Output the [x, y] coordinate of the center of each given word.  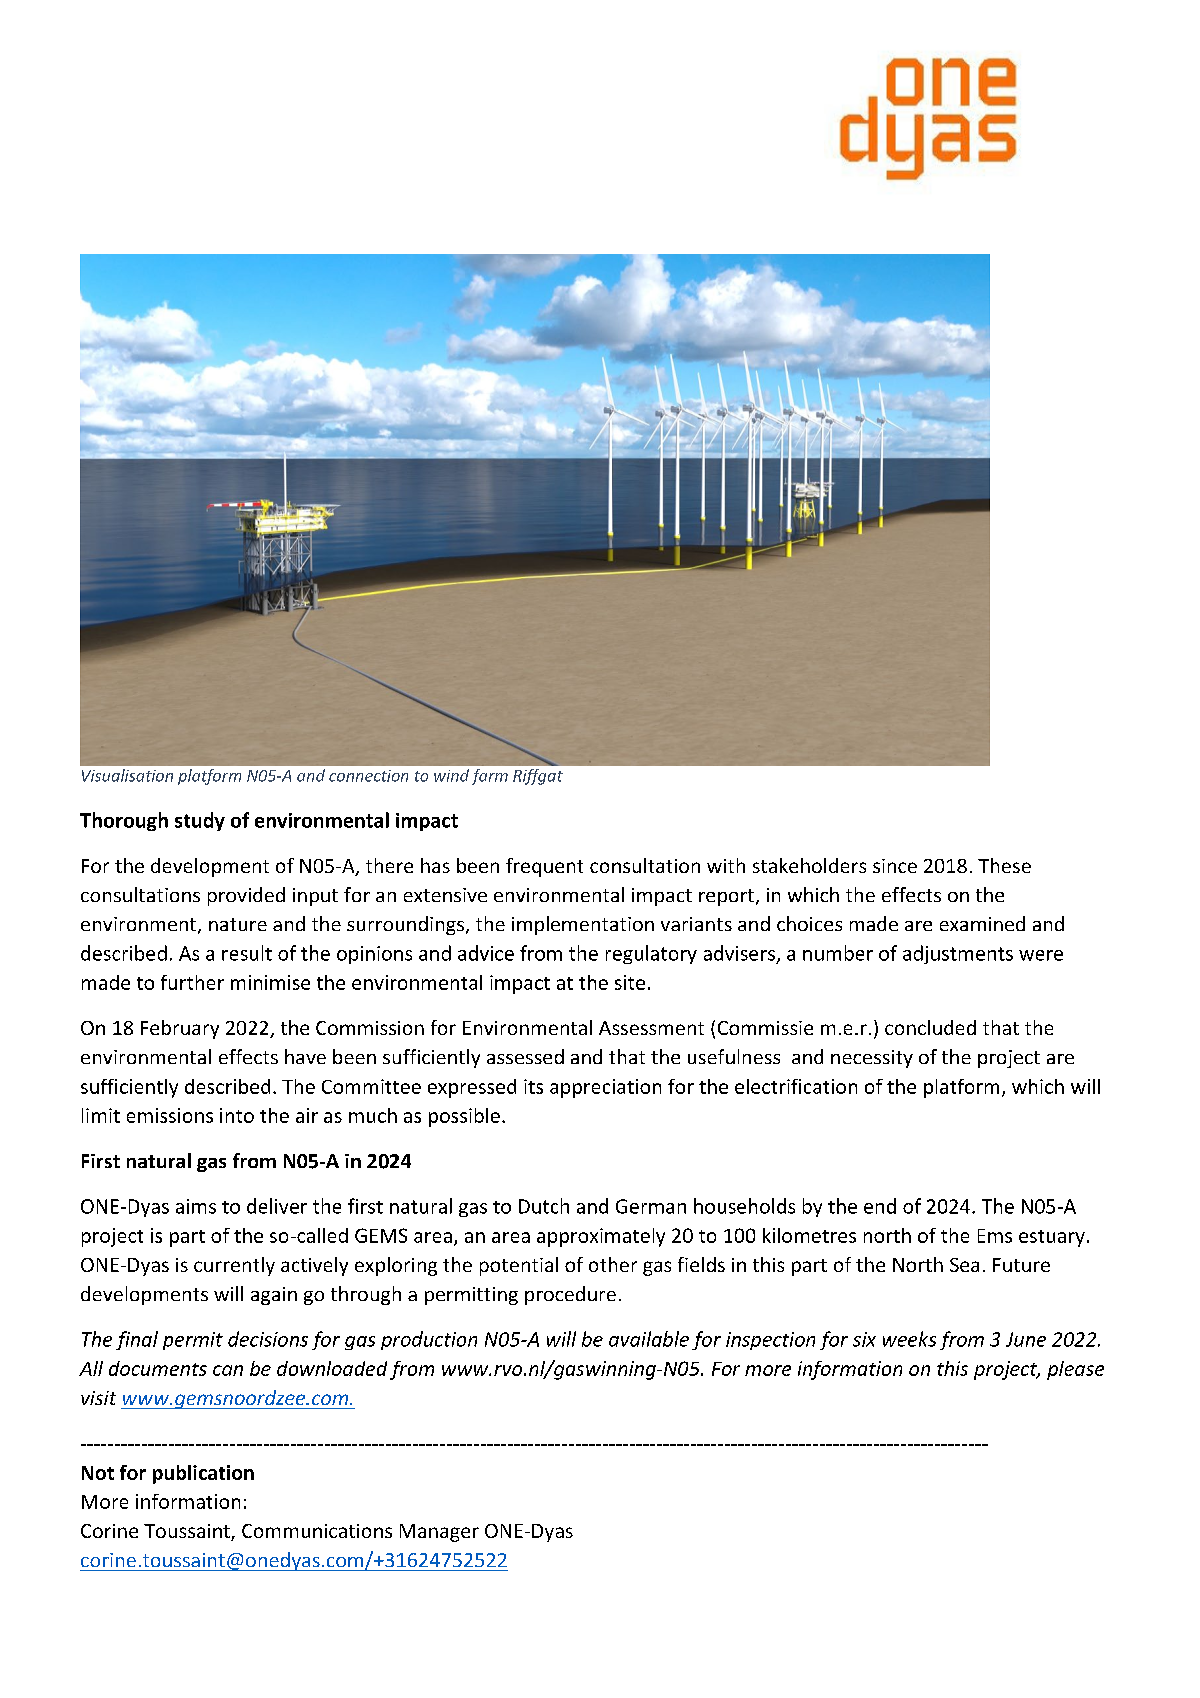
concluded [930, 1027]
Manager [439, 1533]
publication [203, 1474]
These [1004, 865]
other [613, 1264]
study [200, 821]
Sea [964, 1265]
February [180, 1029]
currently [234, 1266]
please [1075, 1370]
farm [490, 777]
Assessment [651, 1028]
